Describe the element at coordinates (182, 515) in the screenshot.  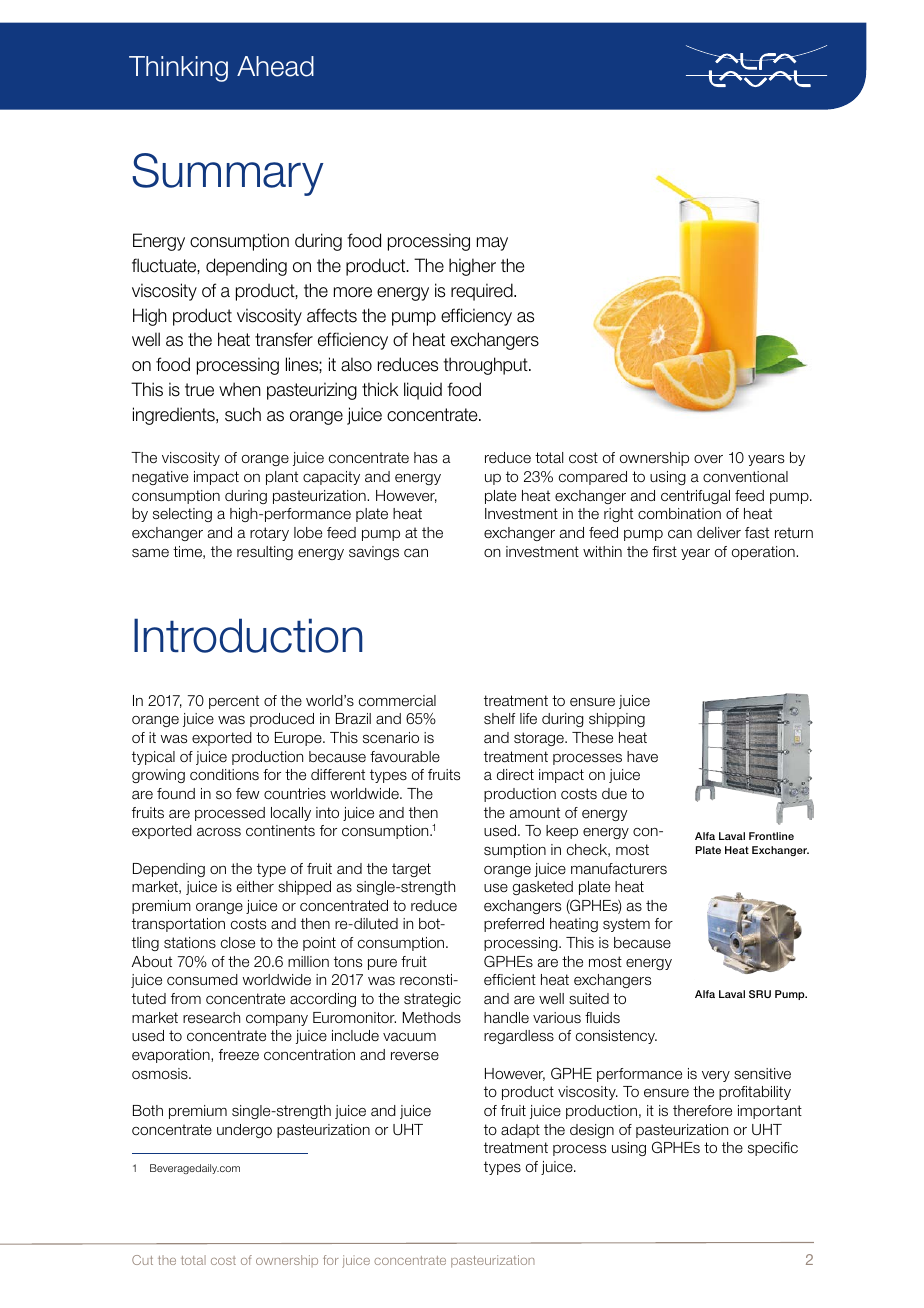
I see `selecting` at that location.
